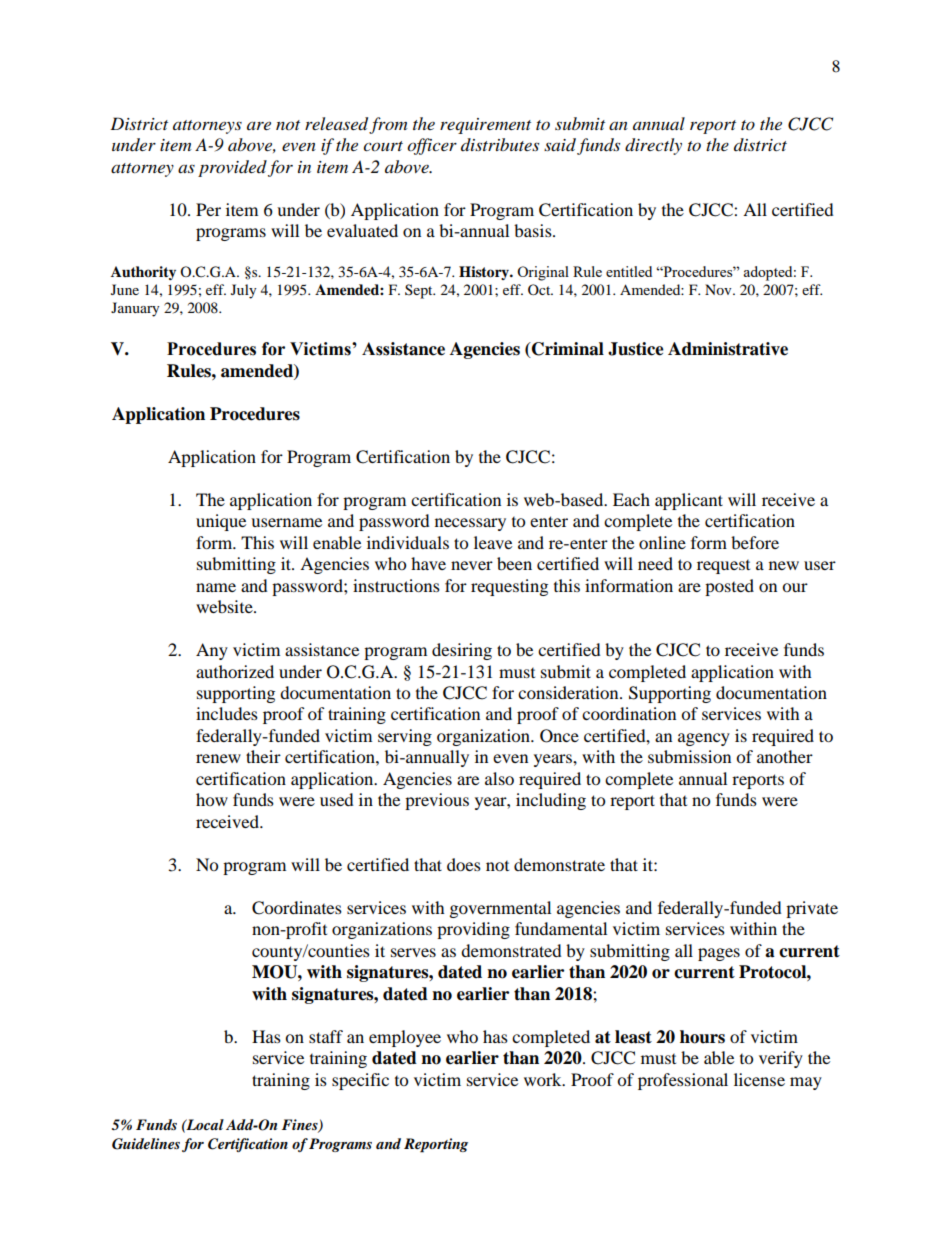  I want to click on provided, so click(232, 168).
